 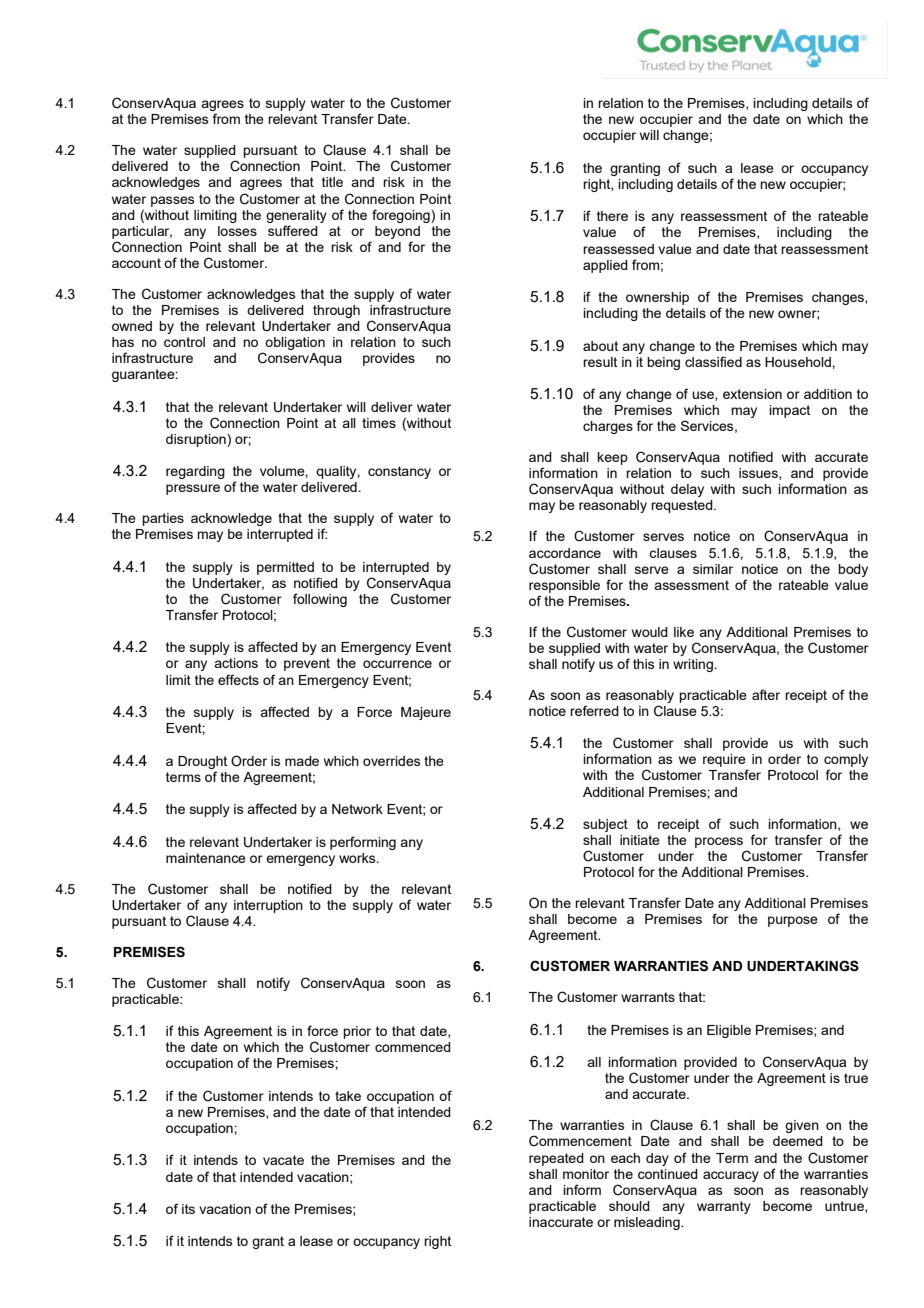 What do you see at coordinates (188, 1209) in the screenshot?
I see `its` at bounding box center [188, 1209].
